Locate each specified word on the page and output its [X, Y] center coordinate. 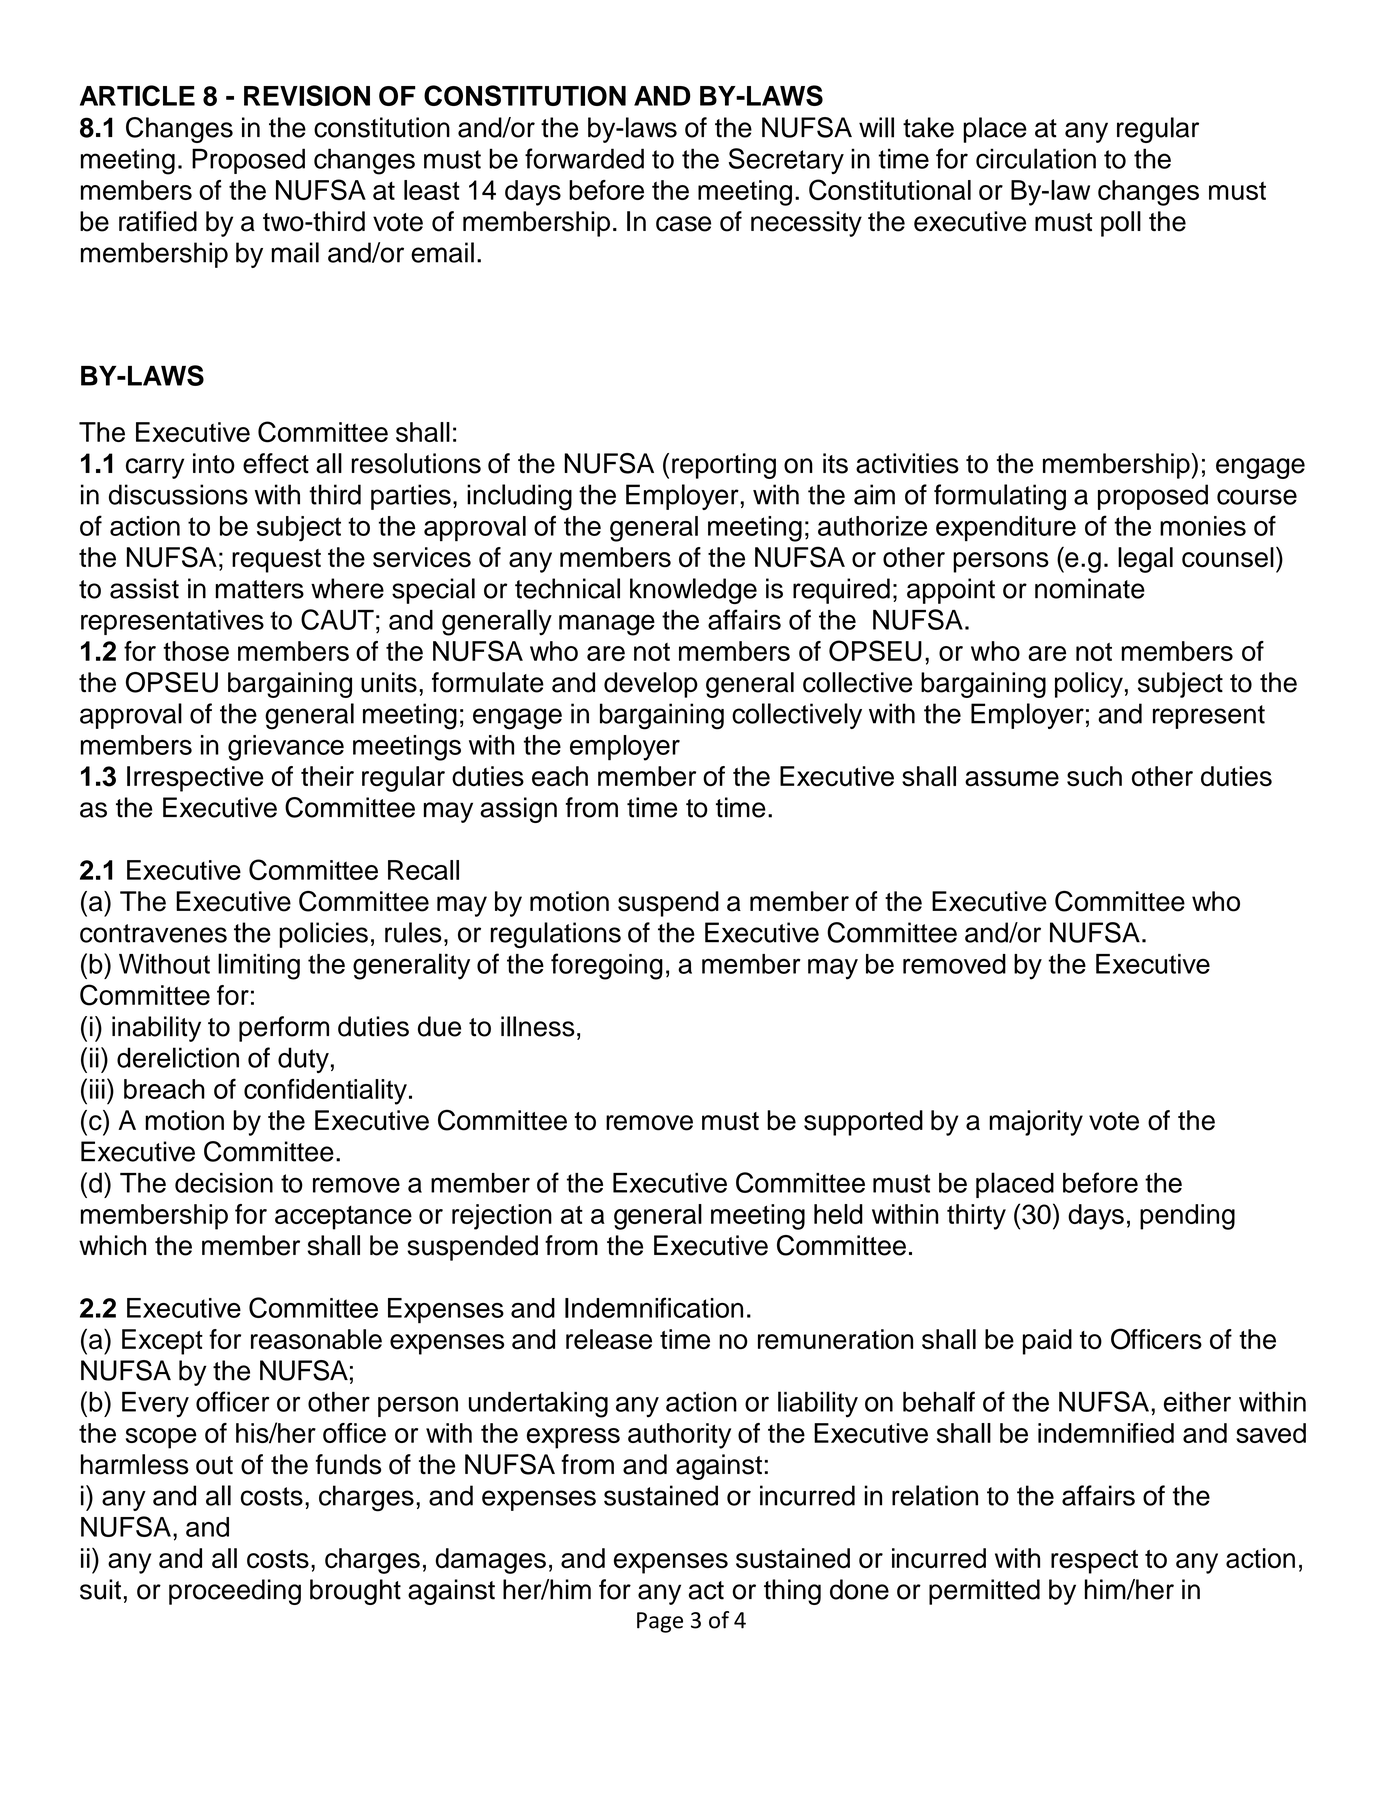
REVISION [307, 95]
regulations [556, 935]
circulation [1036, 158]
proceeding [235, 1592]
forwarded [584, 158]
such [1094, 776]
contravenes [153, 933]
